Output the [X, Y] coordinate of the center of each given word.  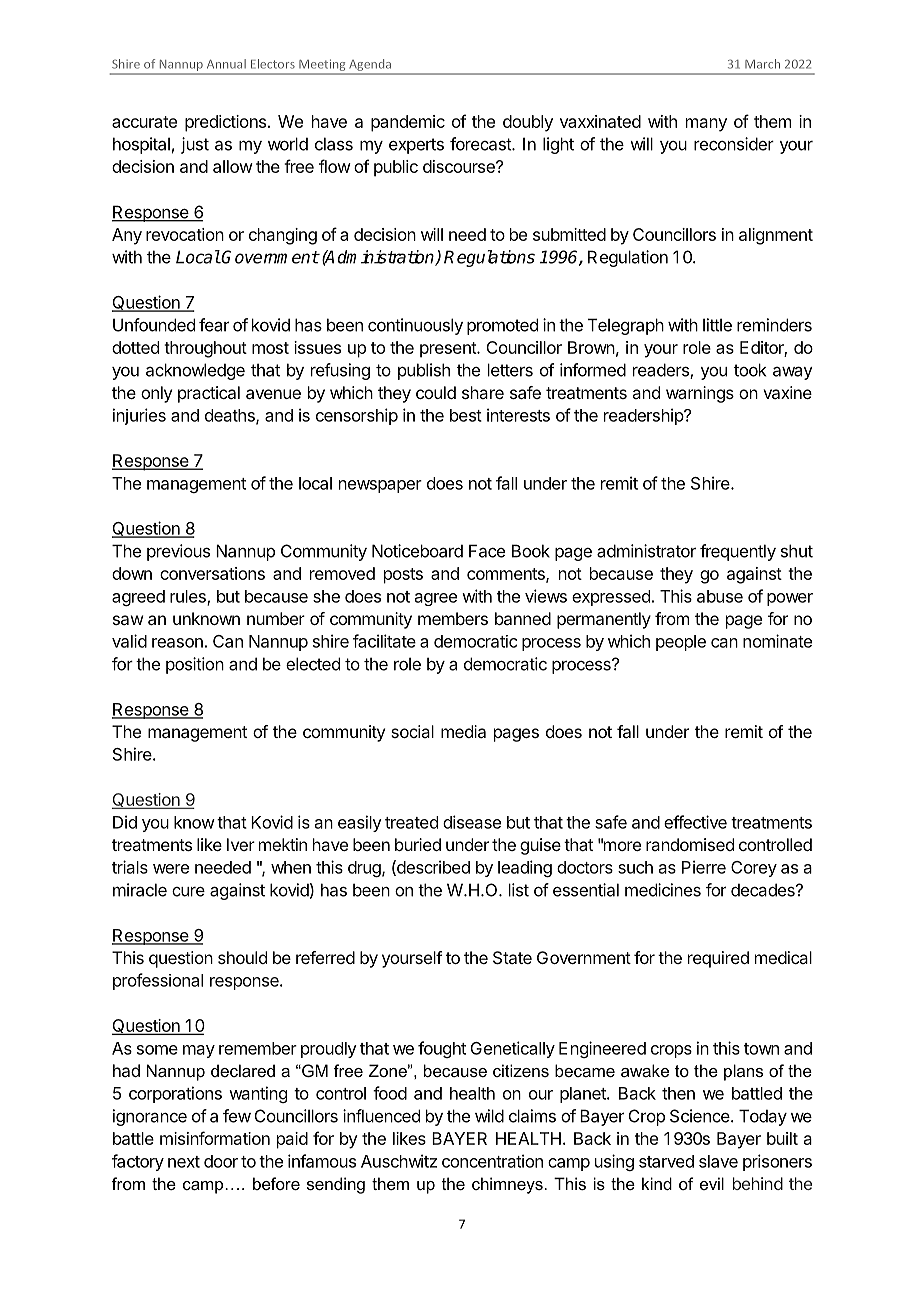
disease [472, 822]
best [466, 415]
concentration [492, 1161]
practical [209, 394]
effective [695, 822]
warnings [700, 394]
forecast [481, 144]
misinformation [215, 1138]
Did [125, 822]
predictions [227, 123]
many [706, 125]
